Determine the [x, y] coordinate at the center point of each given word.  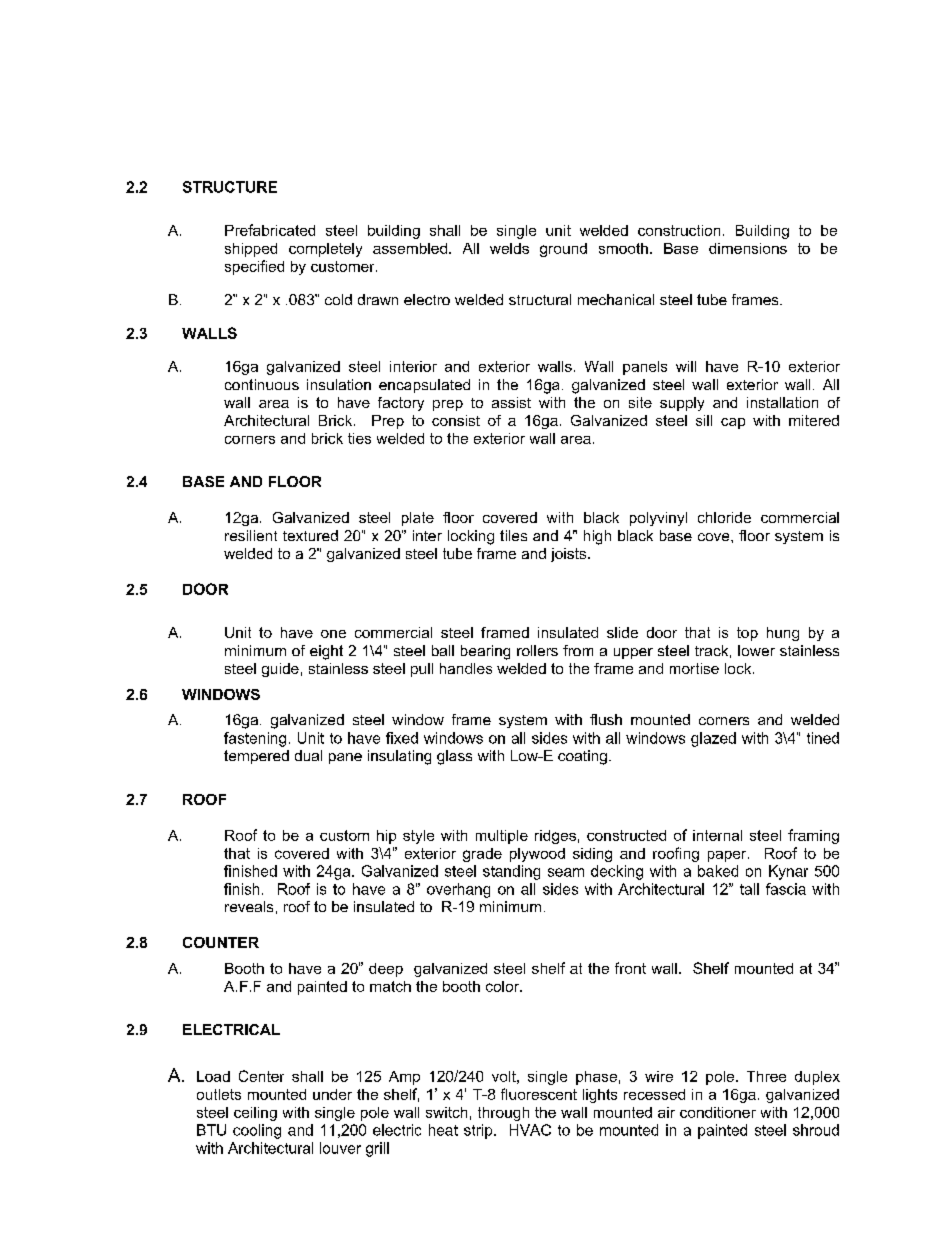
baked [718, 871]
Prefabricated [270, 230]
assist [511, 402]
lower [756, 650]
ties [359, 438]
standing [511, 872]
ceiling [255, 1114]
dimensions [748, 248]
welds [509, 248]
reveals [249, 906]
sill [704, 420]
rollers [537, 650]
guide [280, 670]
